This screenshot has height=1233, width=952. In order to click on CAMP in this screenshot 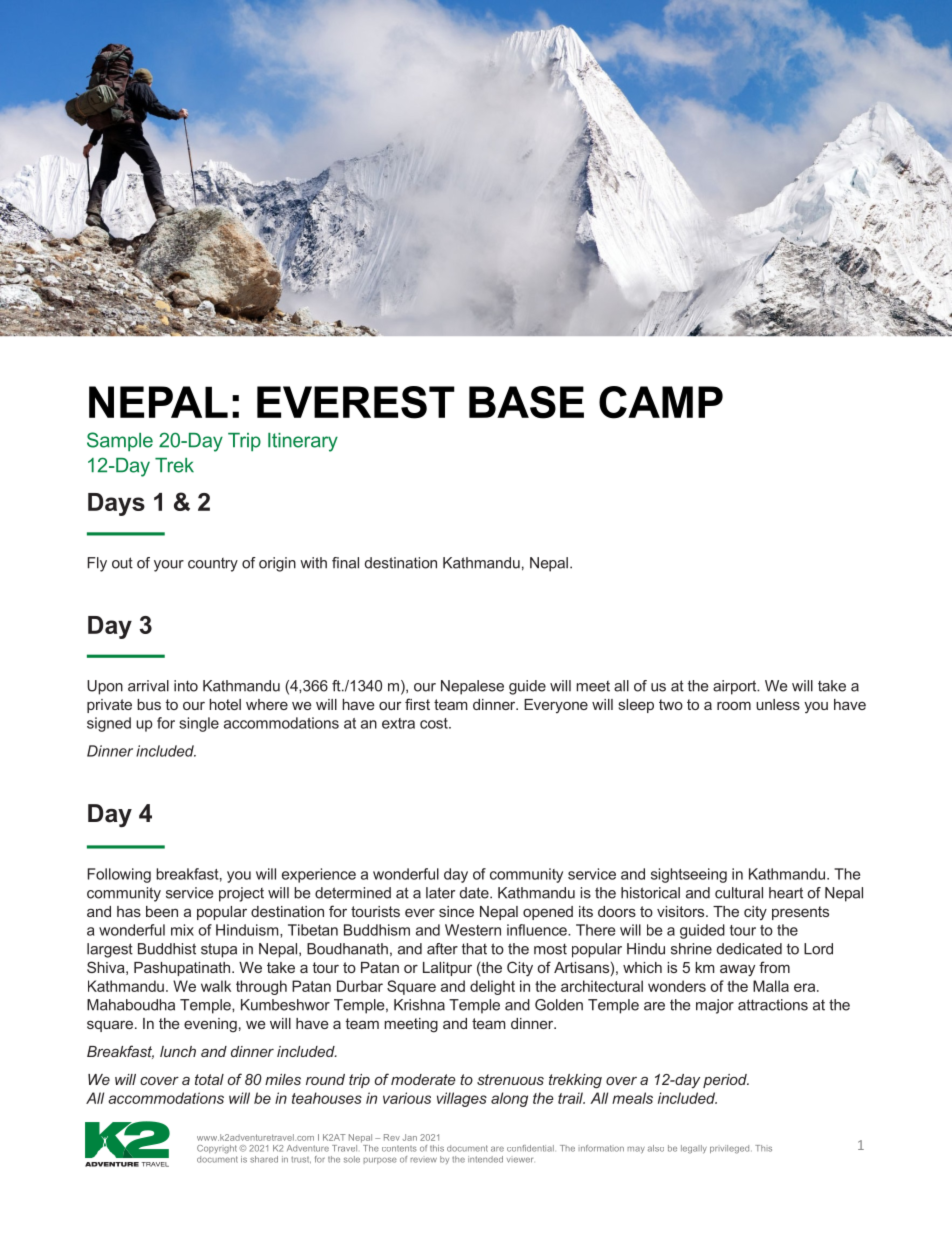, I will do `click(661, 402)`.
